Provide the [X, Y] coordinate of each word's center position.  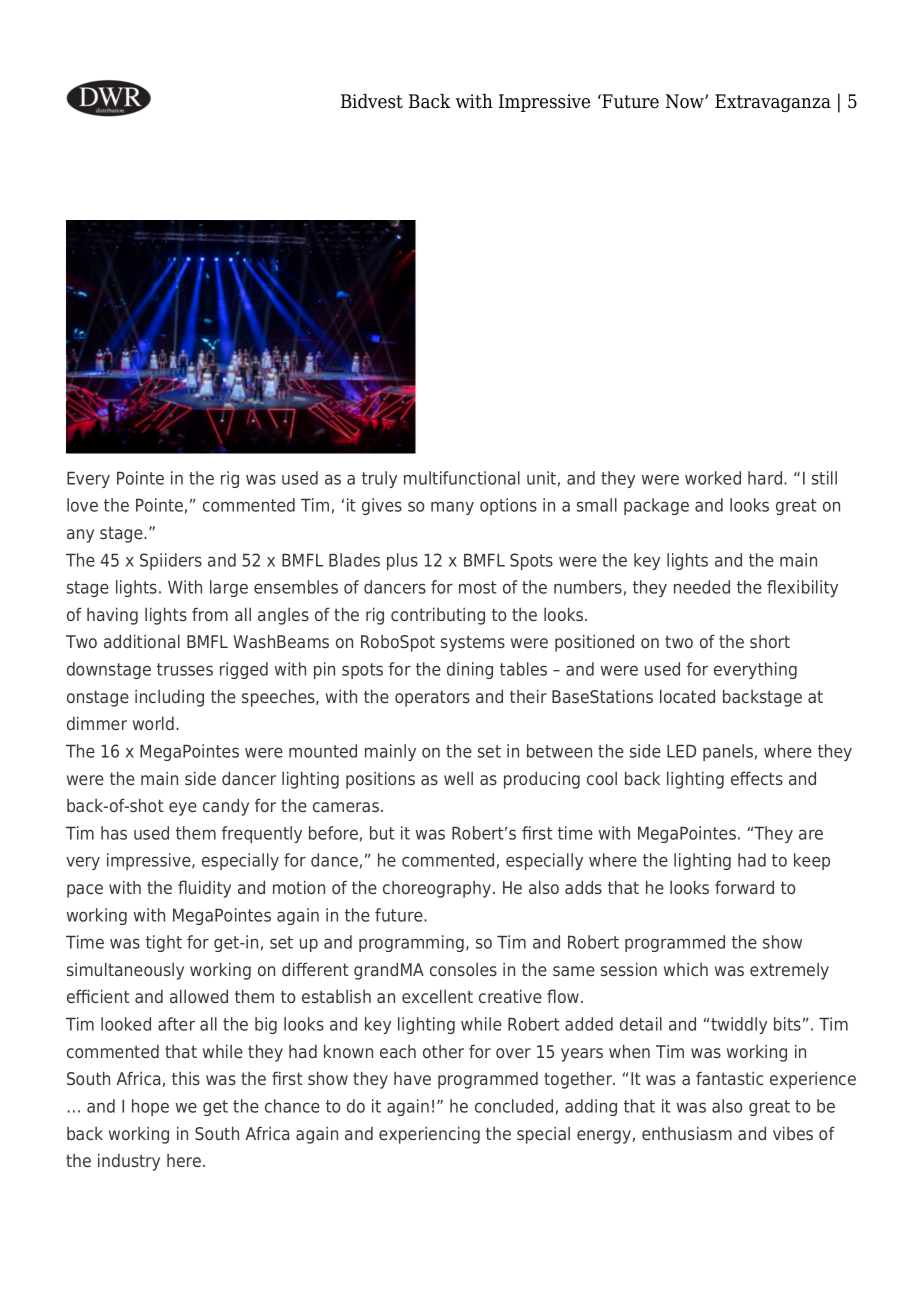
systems [473, 643]
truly [379, 479]
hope [150, 1107]
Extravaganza [773, 103]
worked [713, 478]
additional [142, 641]
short [770, 641]
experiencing [429, 1135]
